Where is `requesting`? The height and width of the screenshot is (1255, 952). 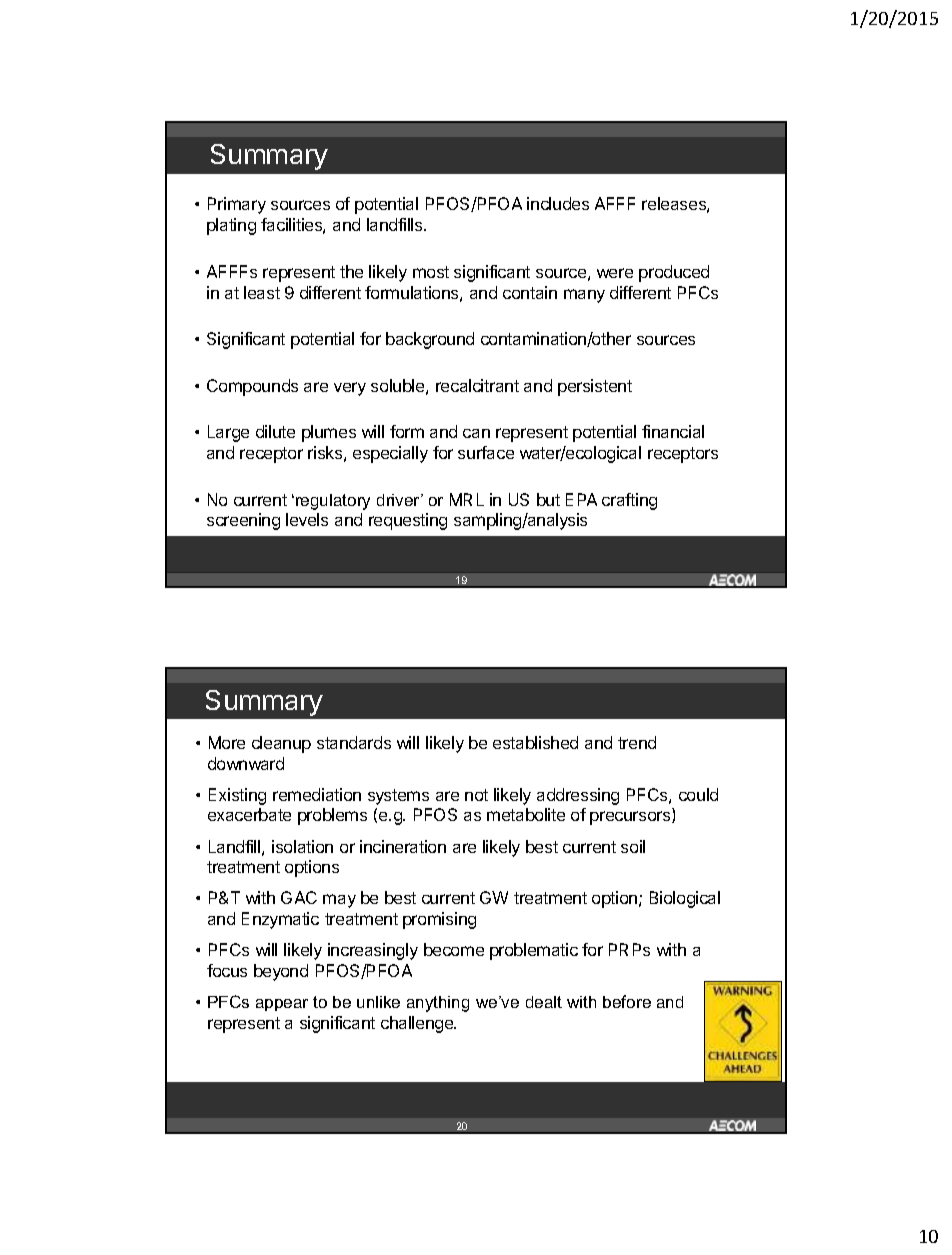 requesting is located at coordinates (408, 521).
